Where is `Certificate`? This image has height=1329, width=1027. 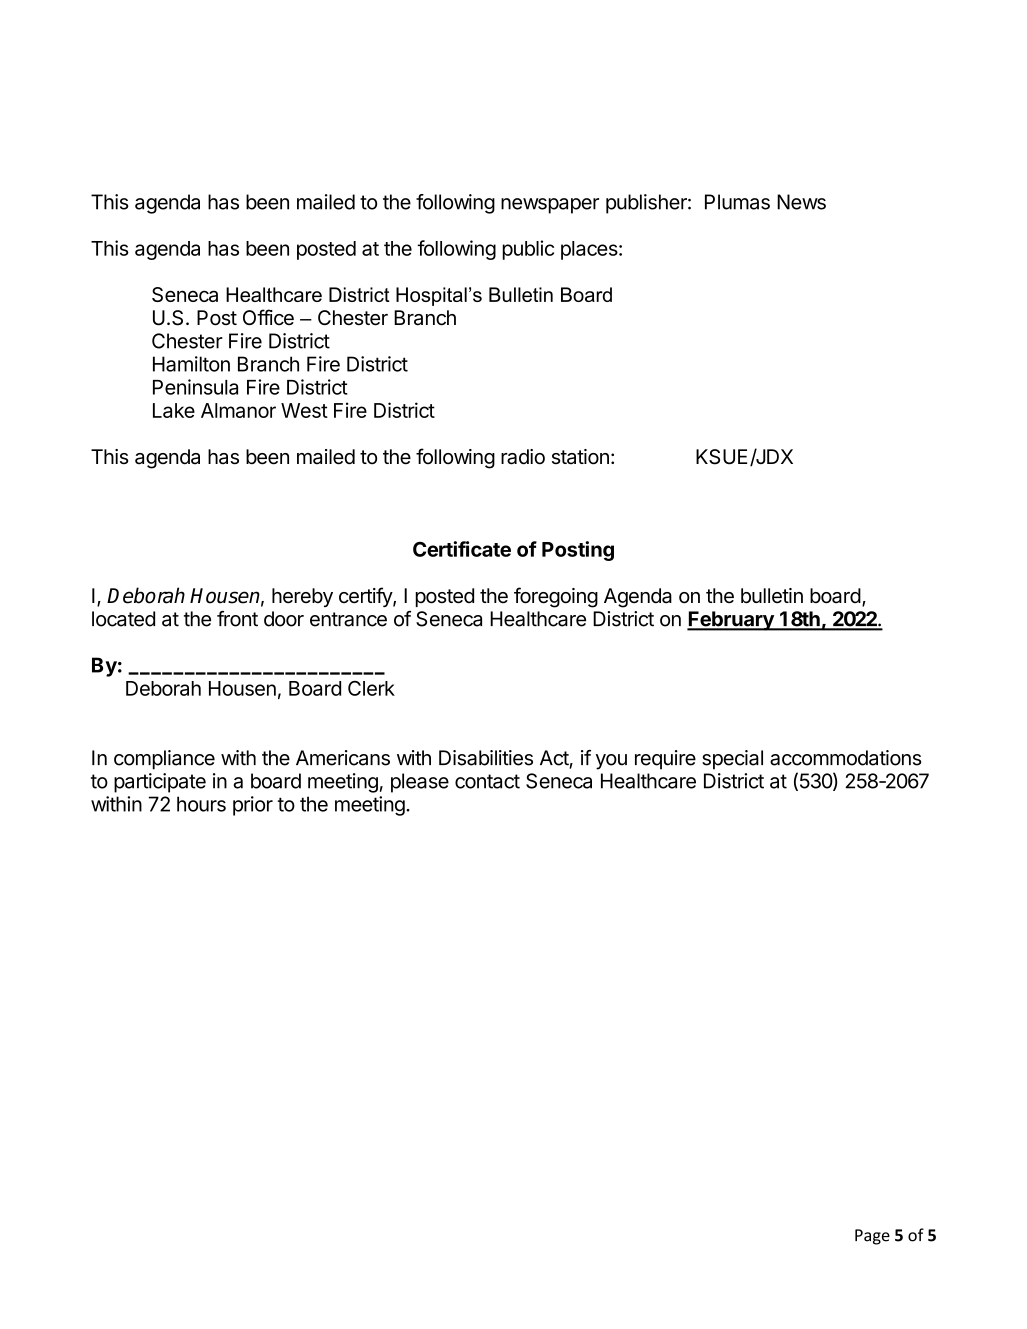
Certificate is located at coordinates (462, 549).
